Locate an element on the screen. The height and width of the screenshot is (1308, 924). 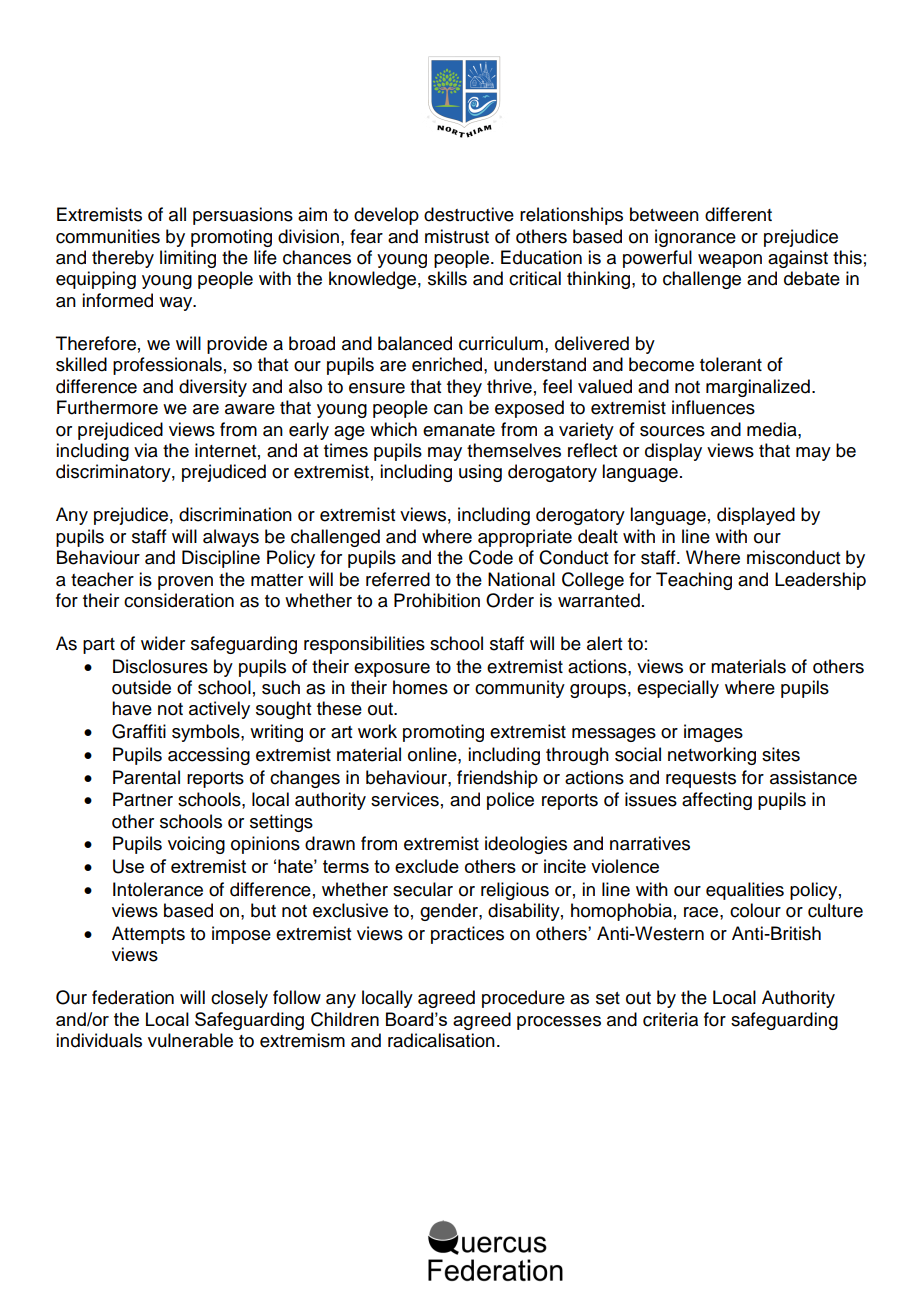
mistrust is located at coordinates (457, 236).
